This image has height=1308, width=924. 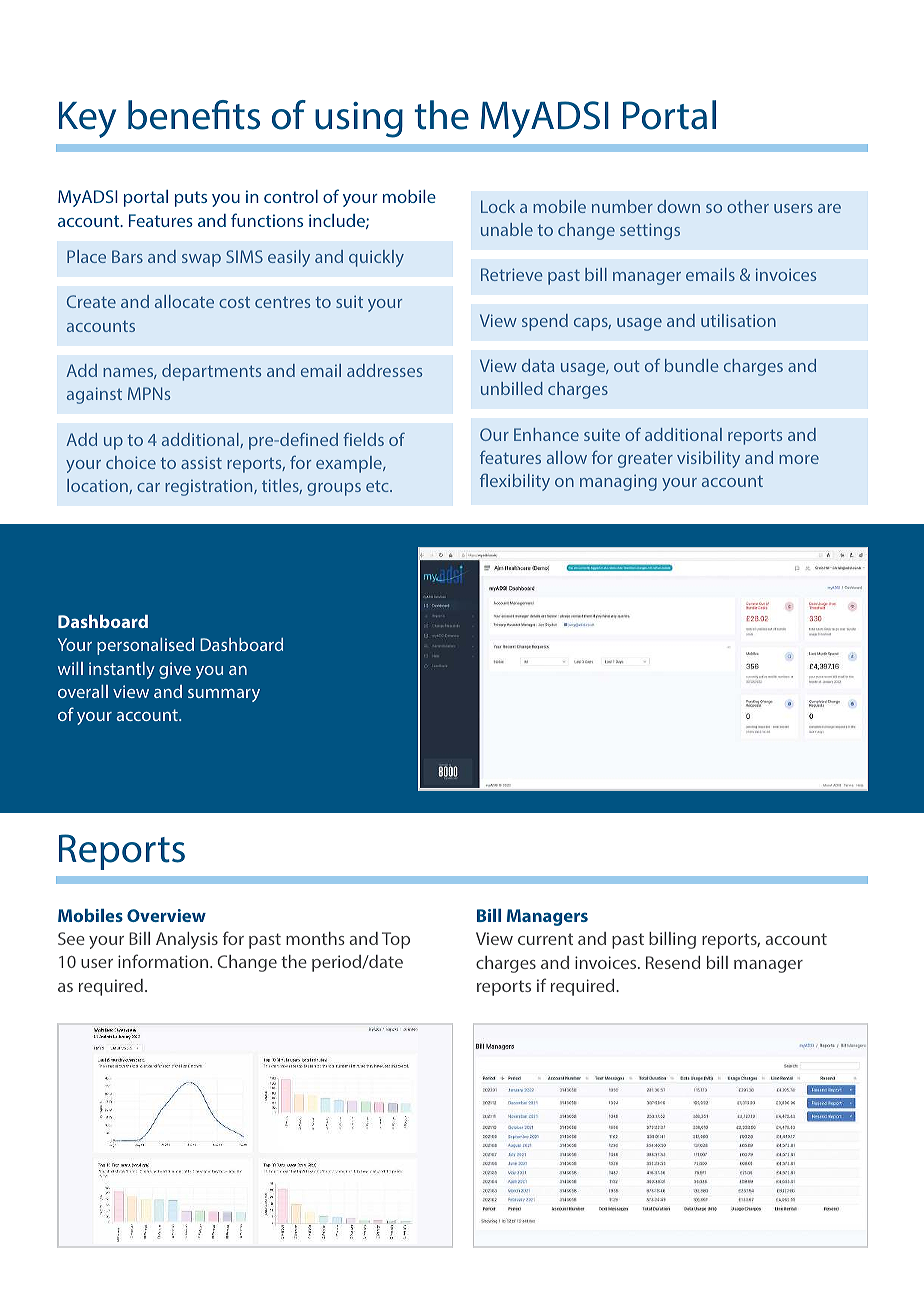 What do you see at coordinates (378, 486) in the image?
I see `etc` at bounding box center [378, 486].
